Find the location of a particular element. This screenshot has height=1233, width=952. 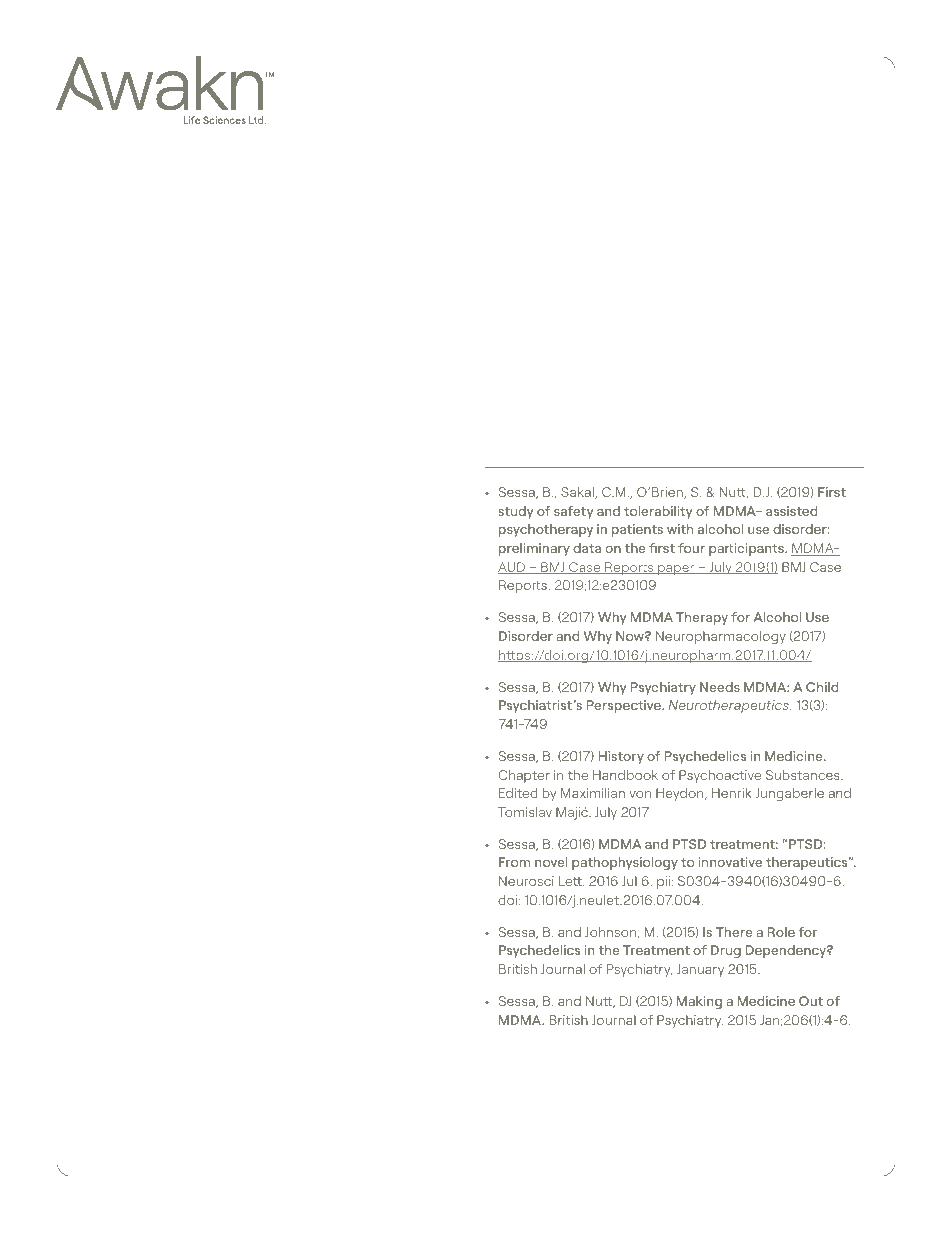

Perspective is located at coordinates (625, 706).
